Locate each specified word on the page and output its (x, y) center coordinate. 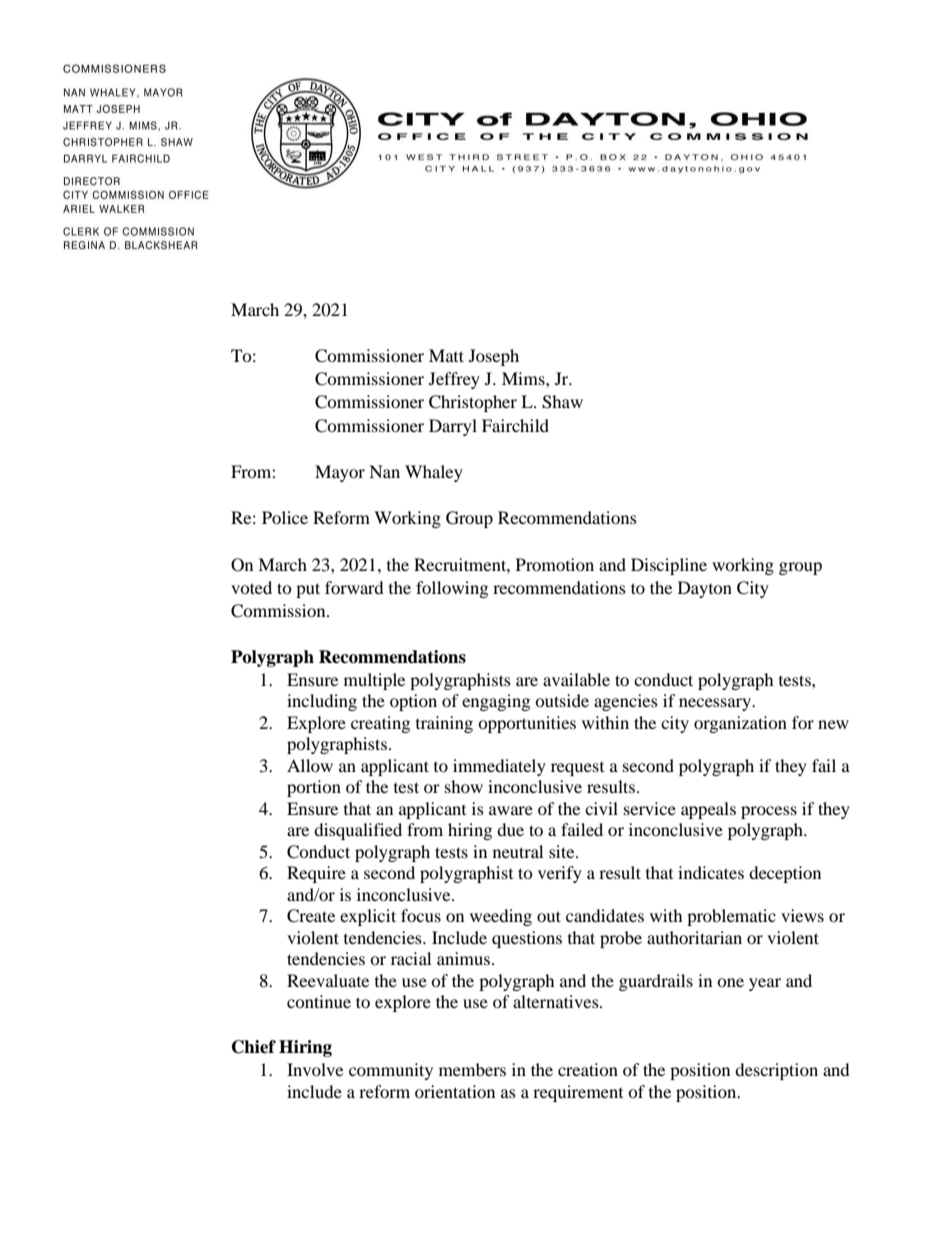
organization (740, 724)
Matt (446, 355)
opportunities (527, 724)
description (776, 1071)
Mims (524, 378)
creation (588, 1069)
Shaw (562, 402)
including (322, 702)
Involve (315, 1069)
